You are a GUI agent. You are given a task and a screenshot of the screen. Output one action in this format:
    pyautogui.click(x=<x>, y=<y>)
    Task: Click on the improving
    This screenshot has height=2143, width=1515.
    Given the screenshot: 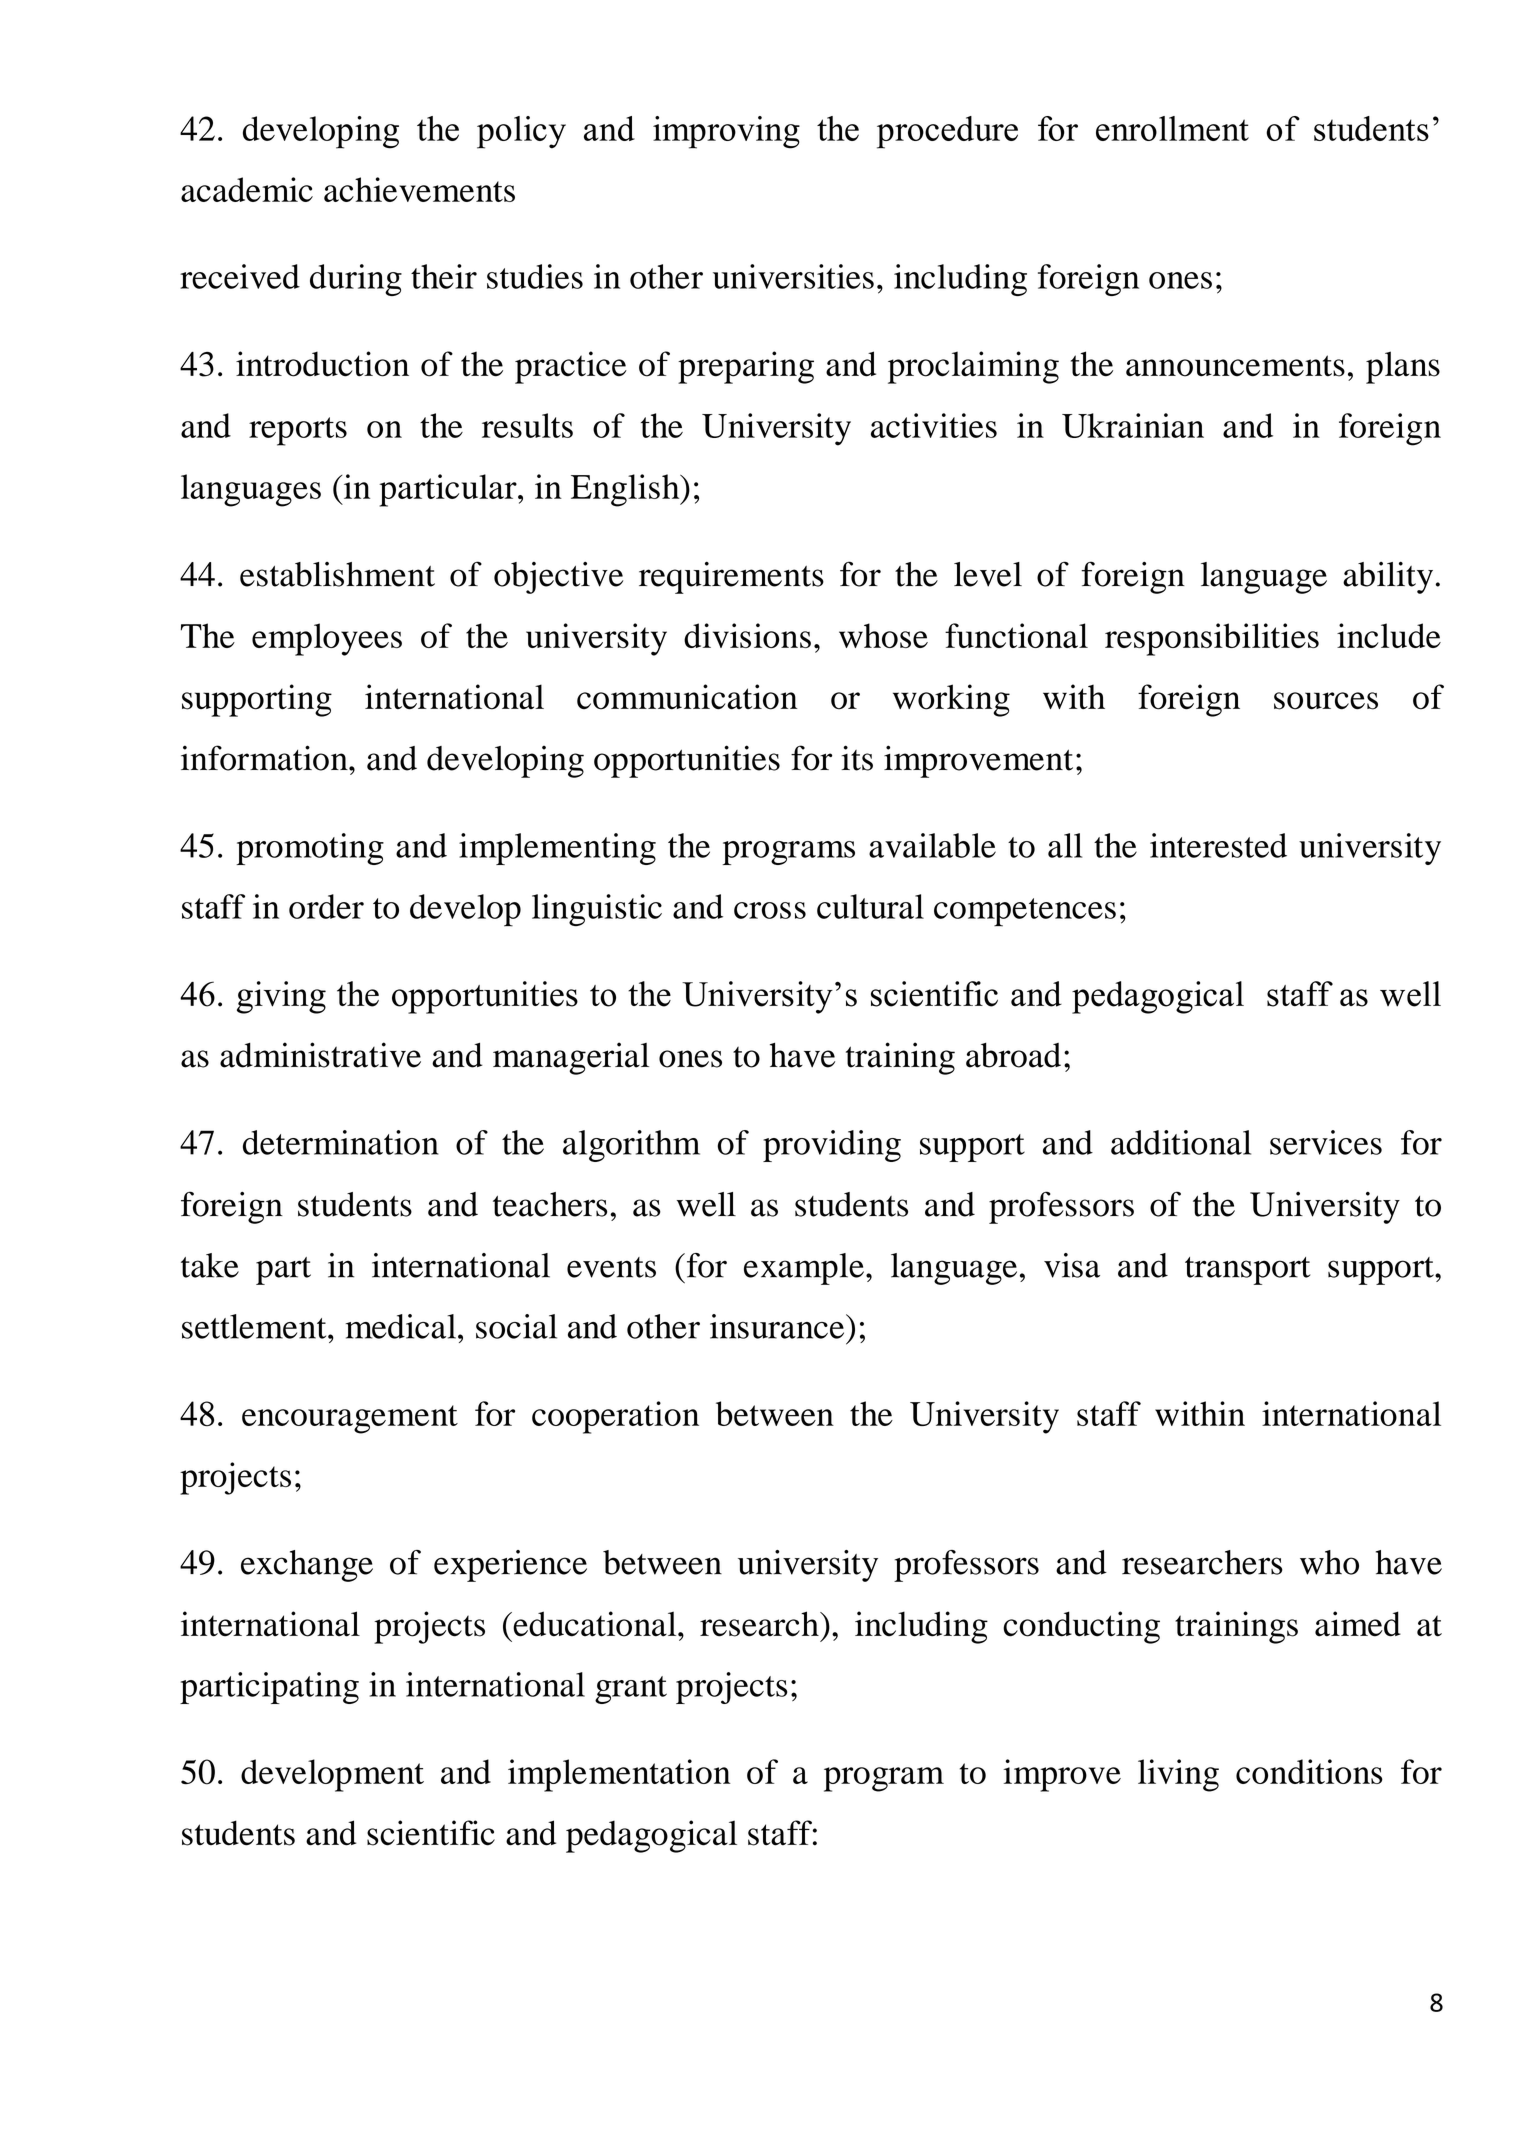 What is the action you would take?
    pyautogui.click(x=726, y=132)
